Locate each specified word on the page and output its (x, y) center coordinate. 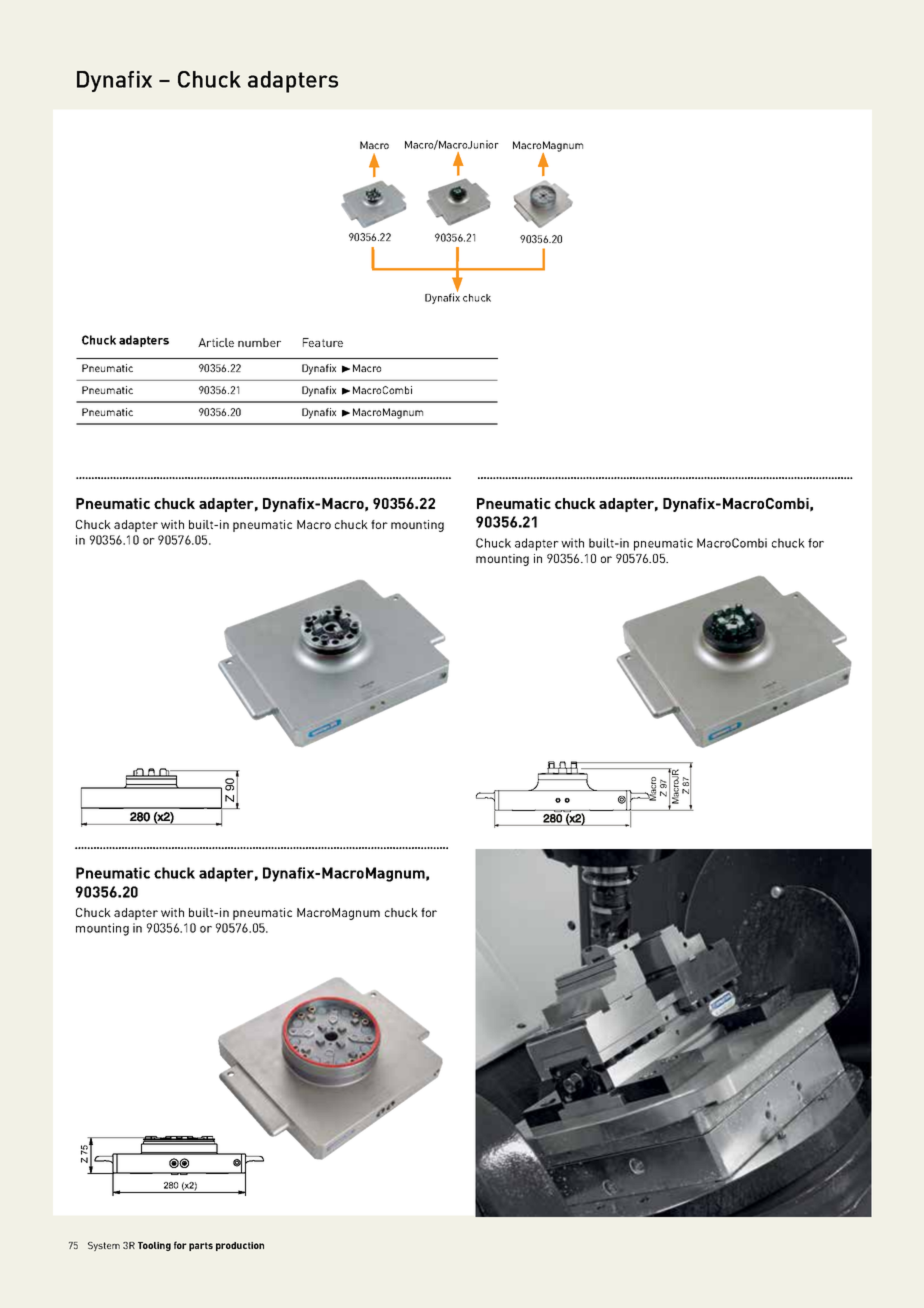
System (104, 1246)
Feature (323, 342)
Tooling (154, 1246)
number (259, 342)
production (240, 1246)
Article (216, 342)
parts (201, 1246)
